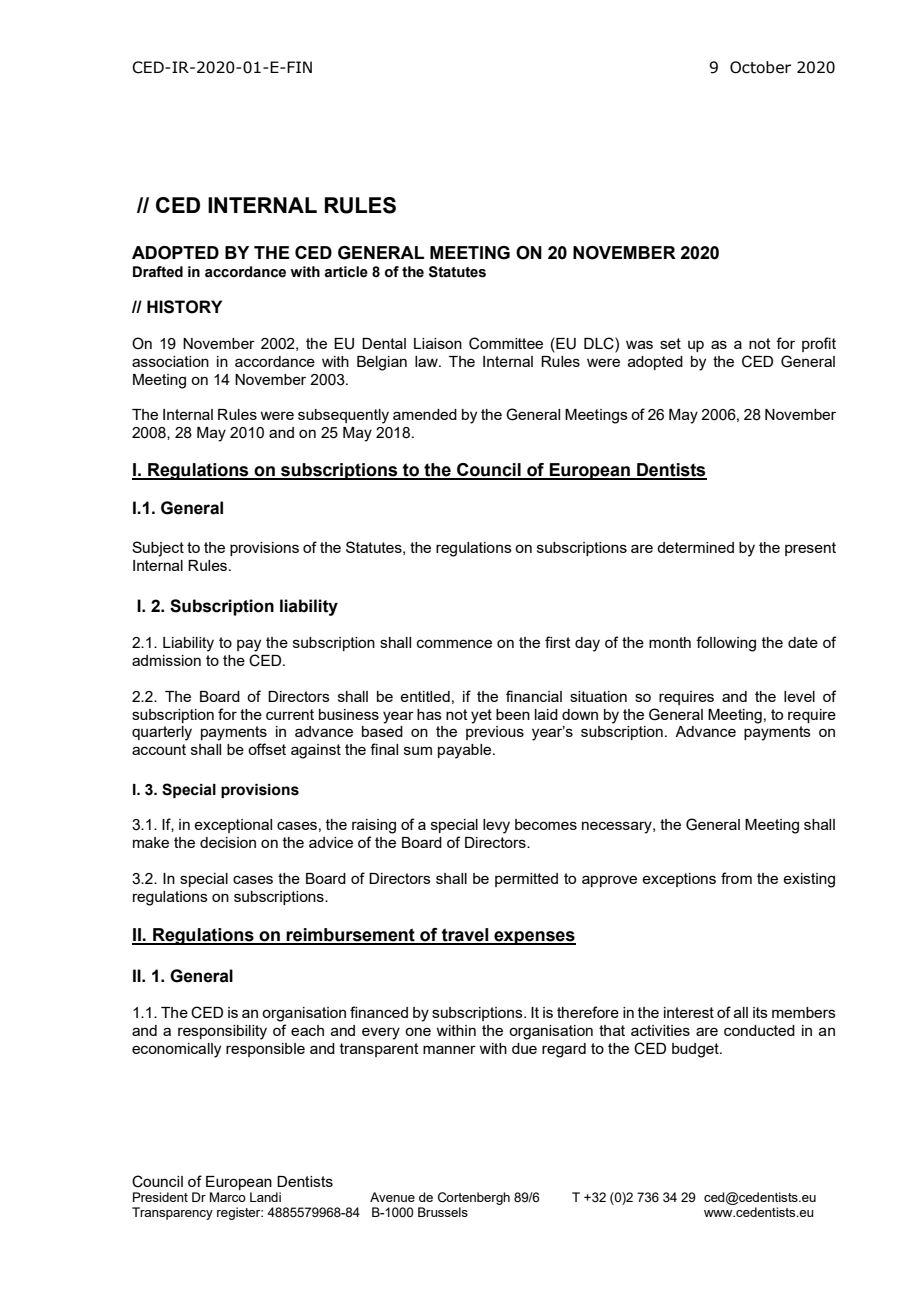  I want to click on Marco, so click(228, 1197).
